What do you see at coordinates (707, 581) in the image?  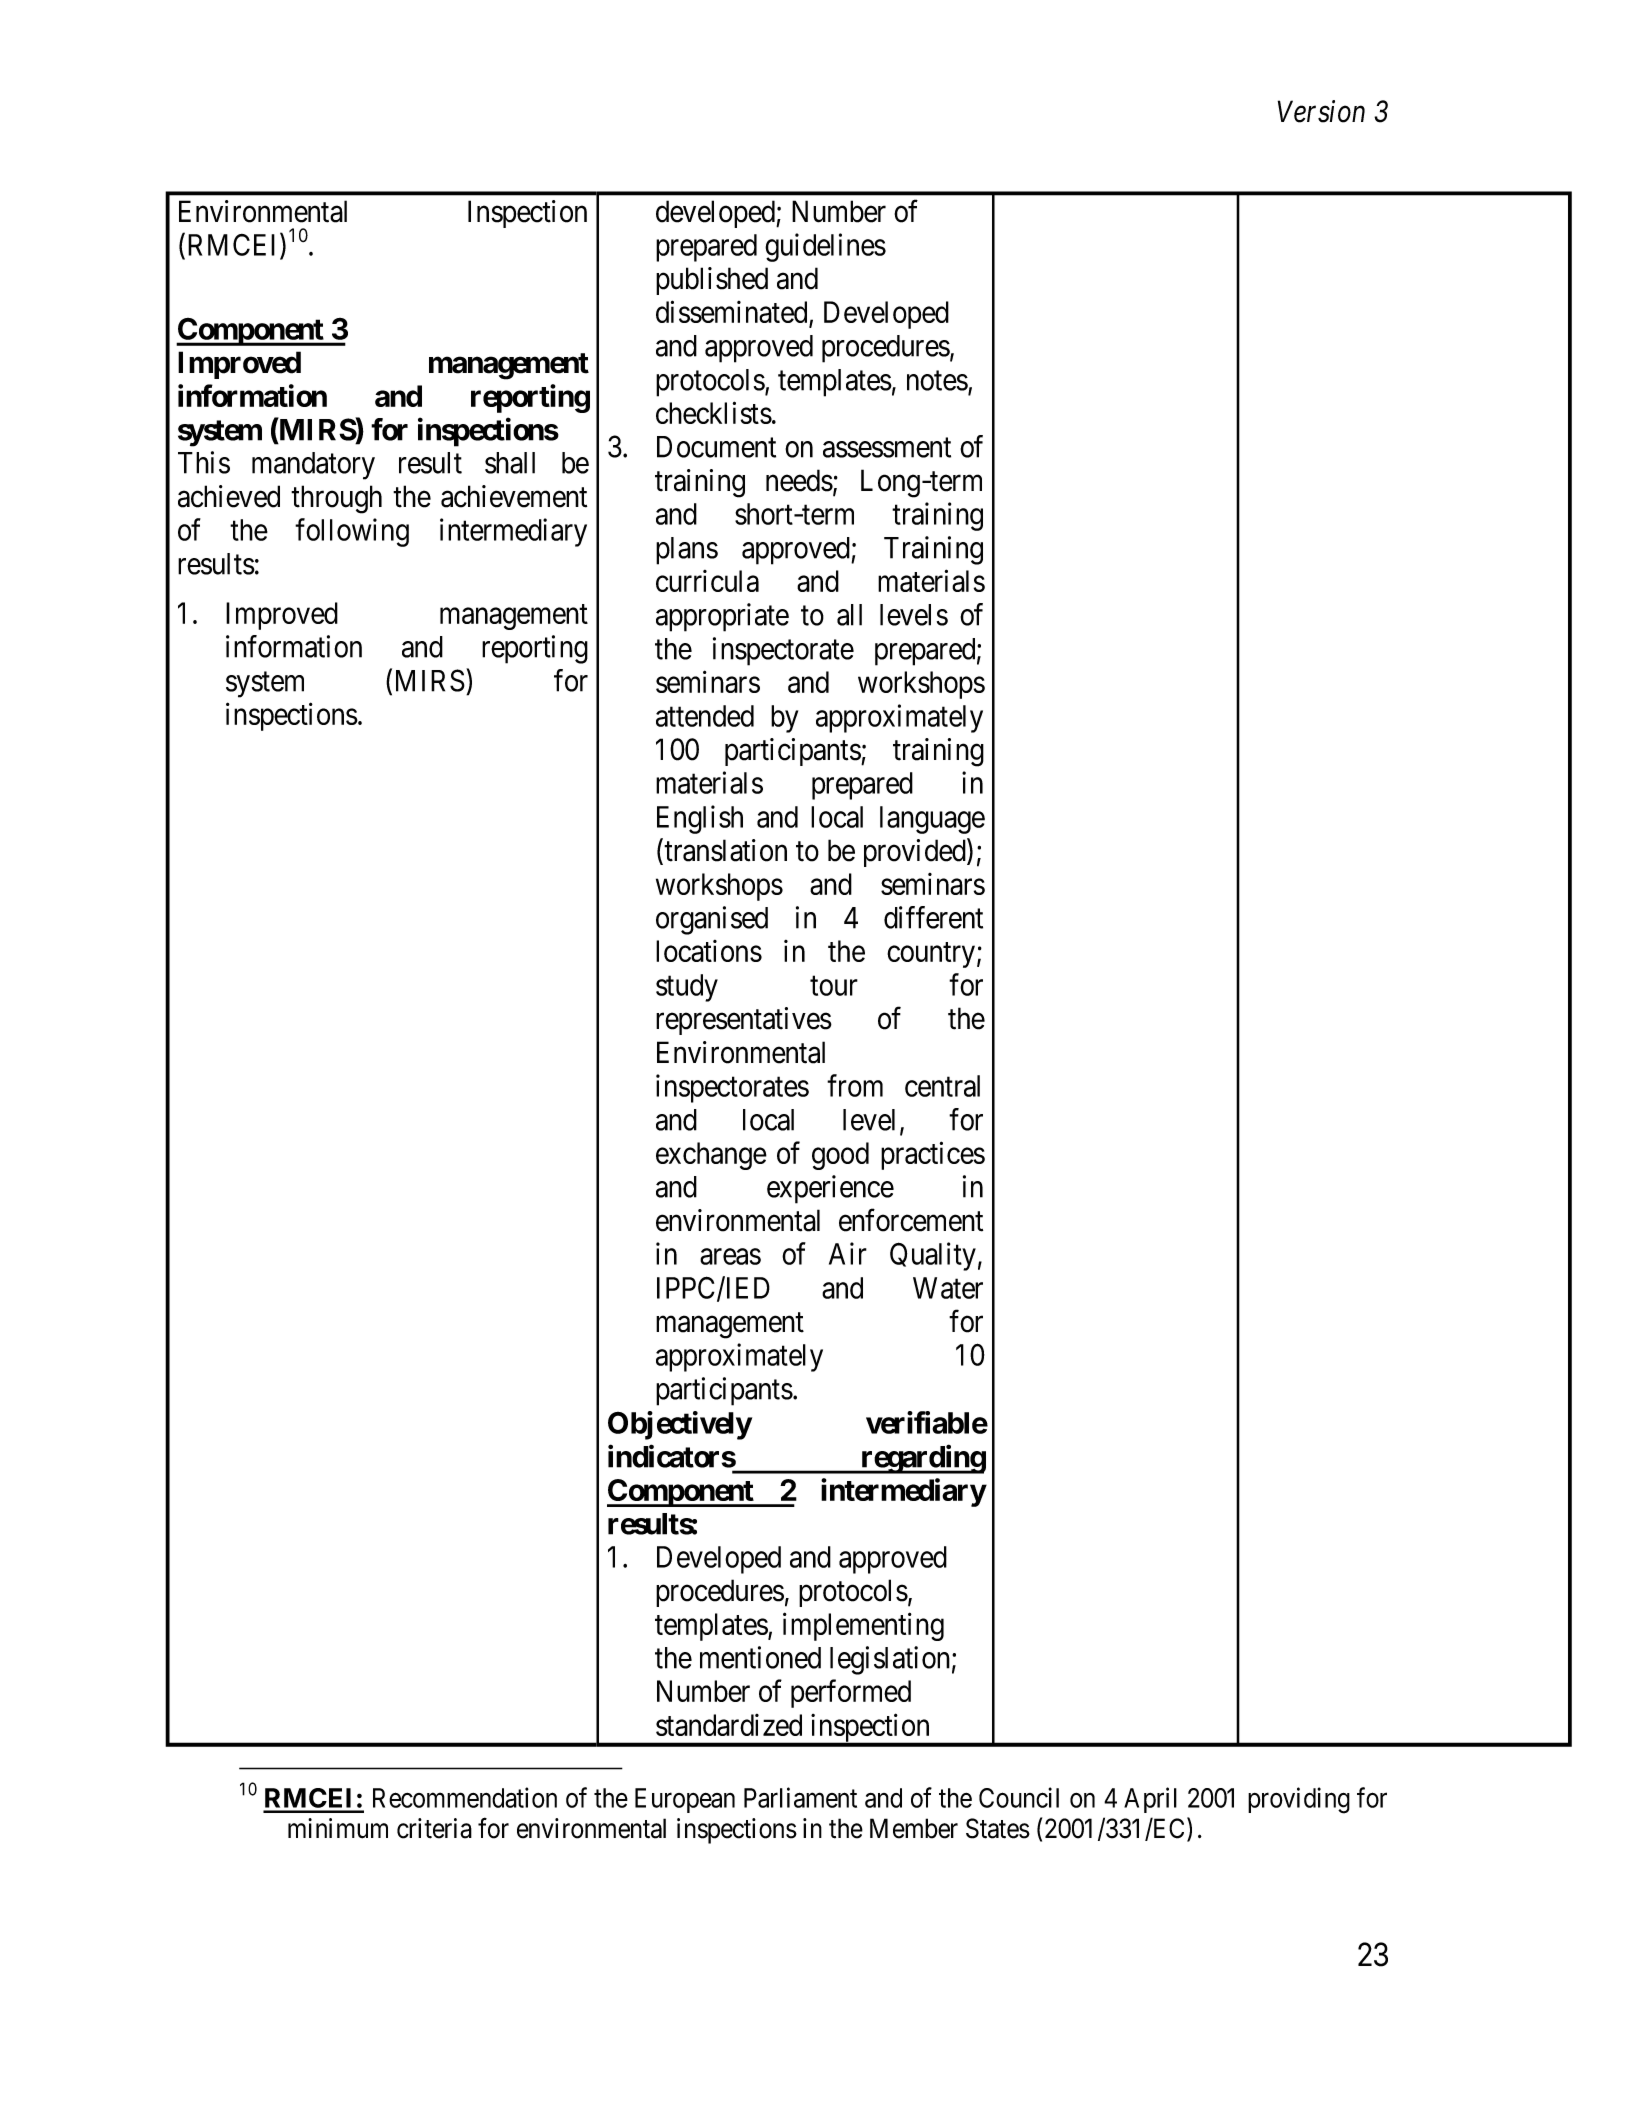 I see `curricula` at bounding box center [707, 581].
